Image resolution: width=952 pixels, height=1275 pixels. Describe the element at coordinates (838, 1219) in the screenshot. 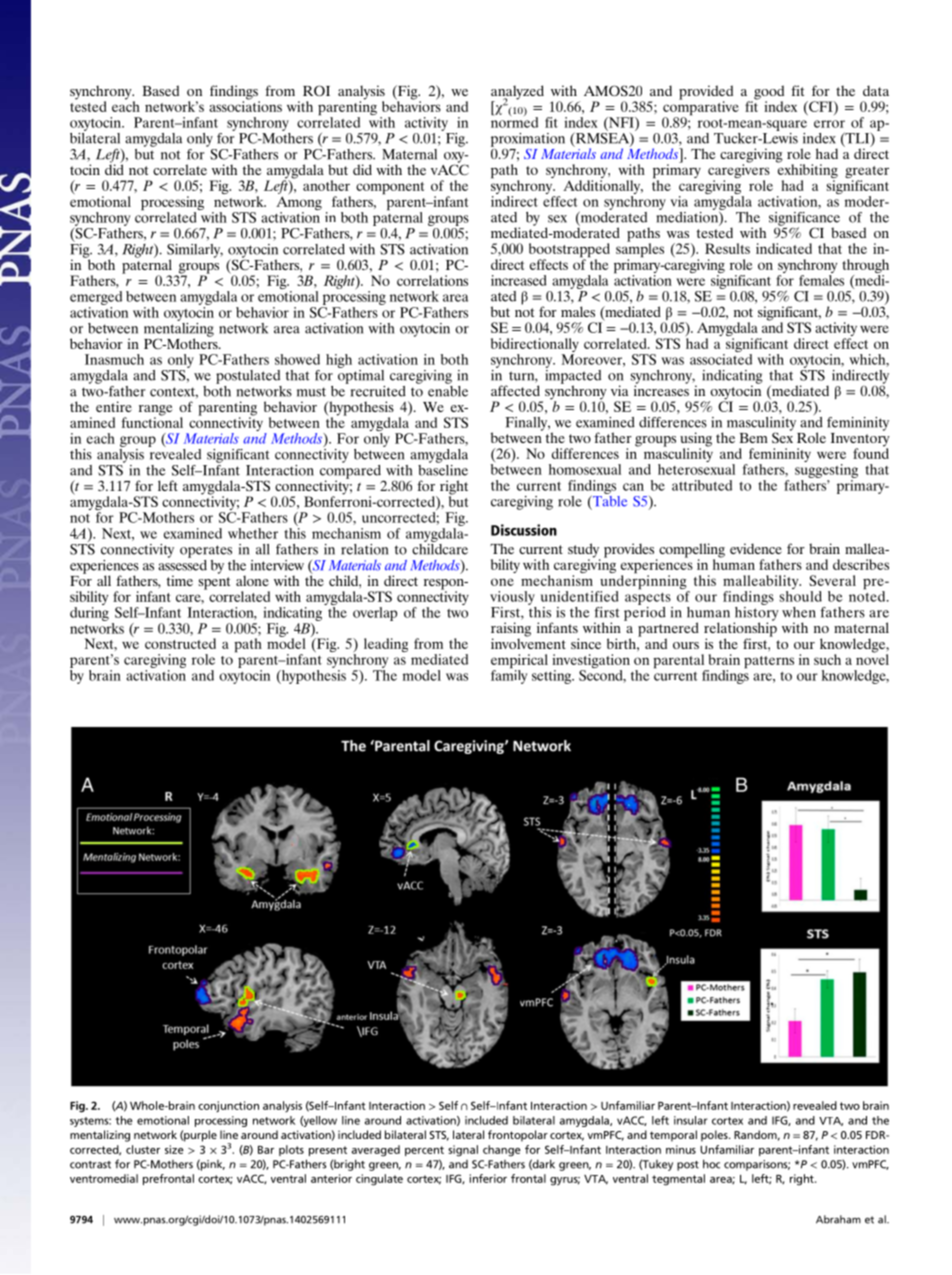

I see `Abraham` at that location.
